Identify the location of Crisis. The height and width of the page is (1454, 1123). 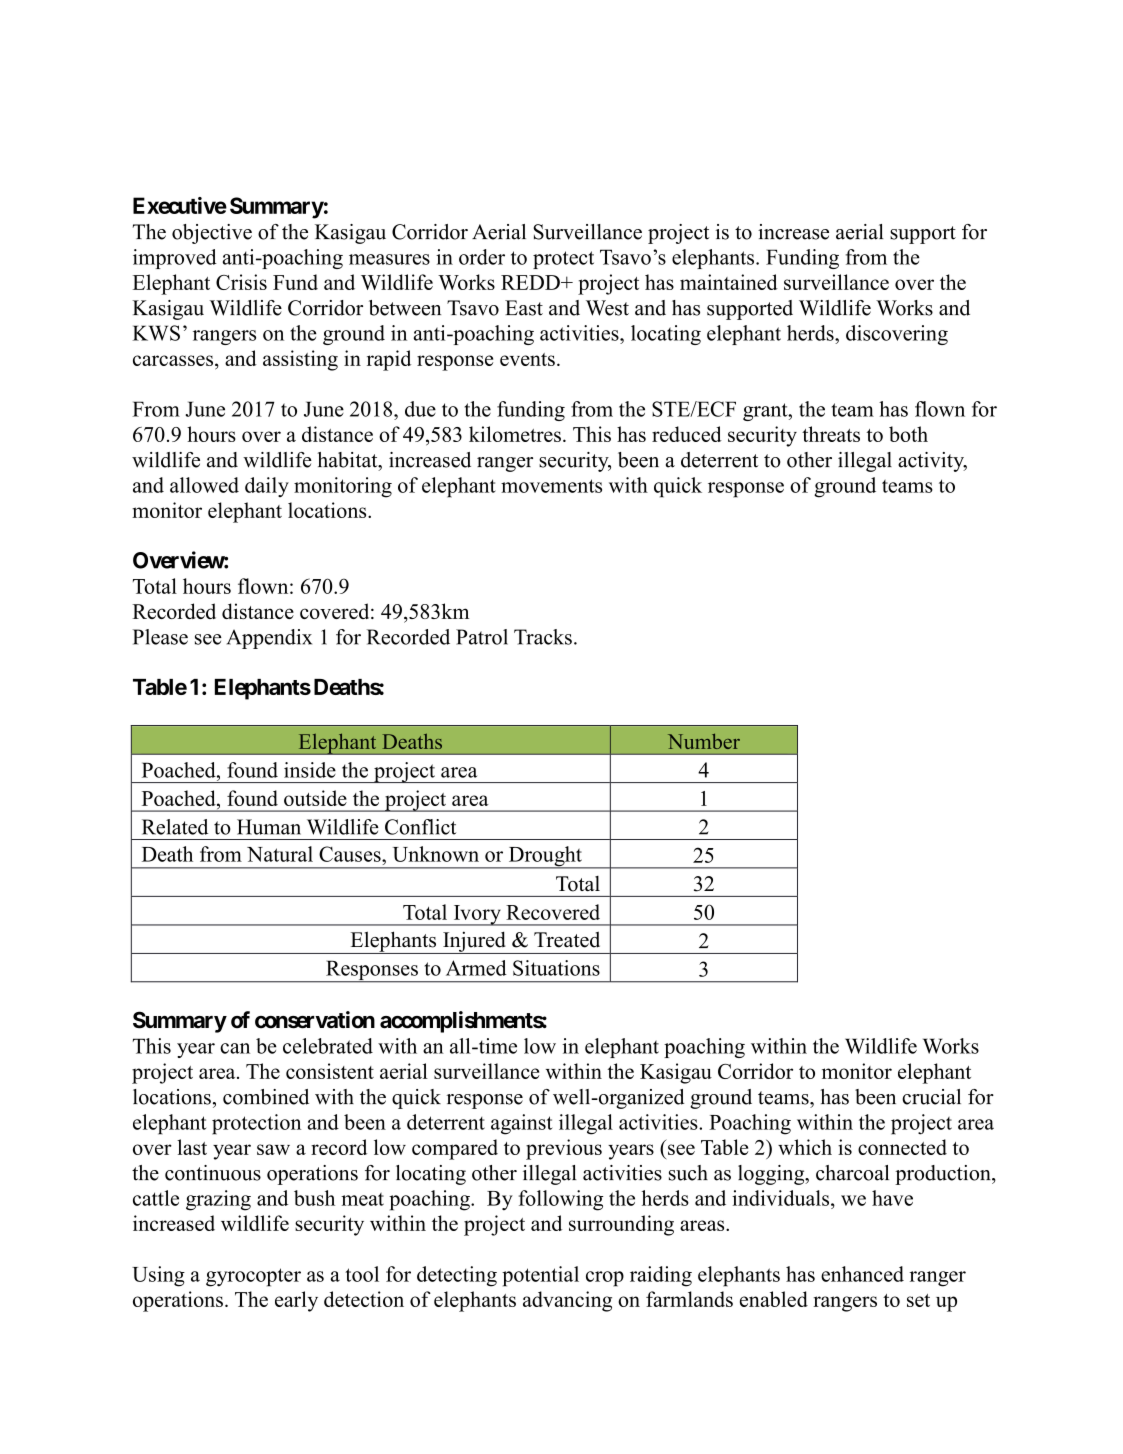
(241, 282).
